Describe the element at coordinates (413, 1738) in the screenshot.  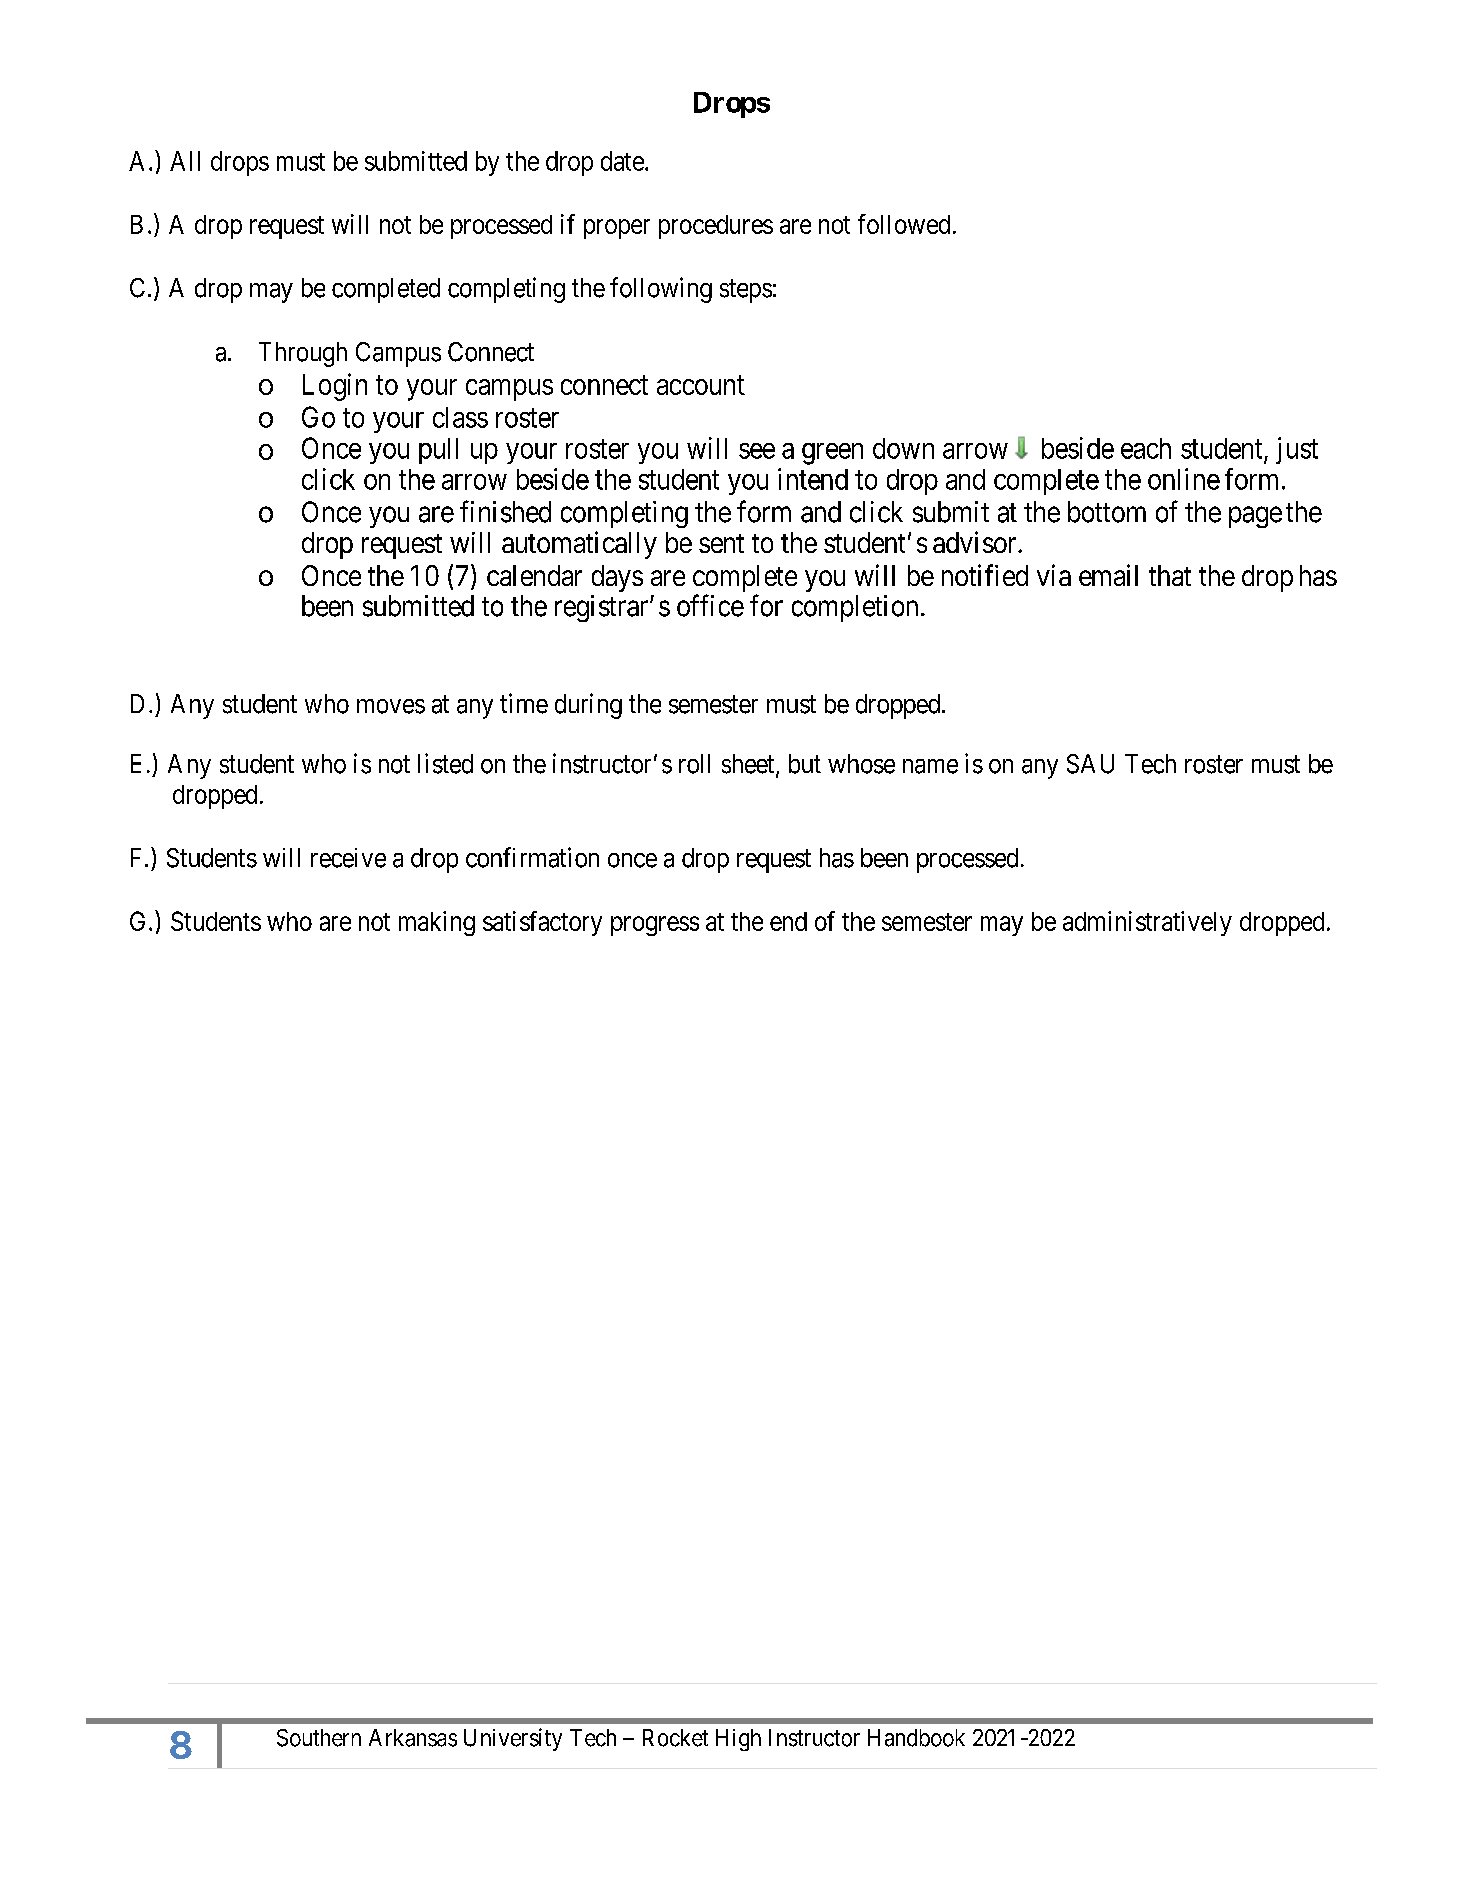
I see `Arkansas` at that location.
